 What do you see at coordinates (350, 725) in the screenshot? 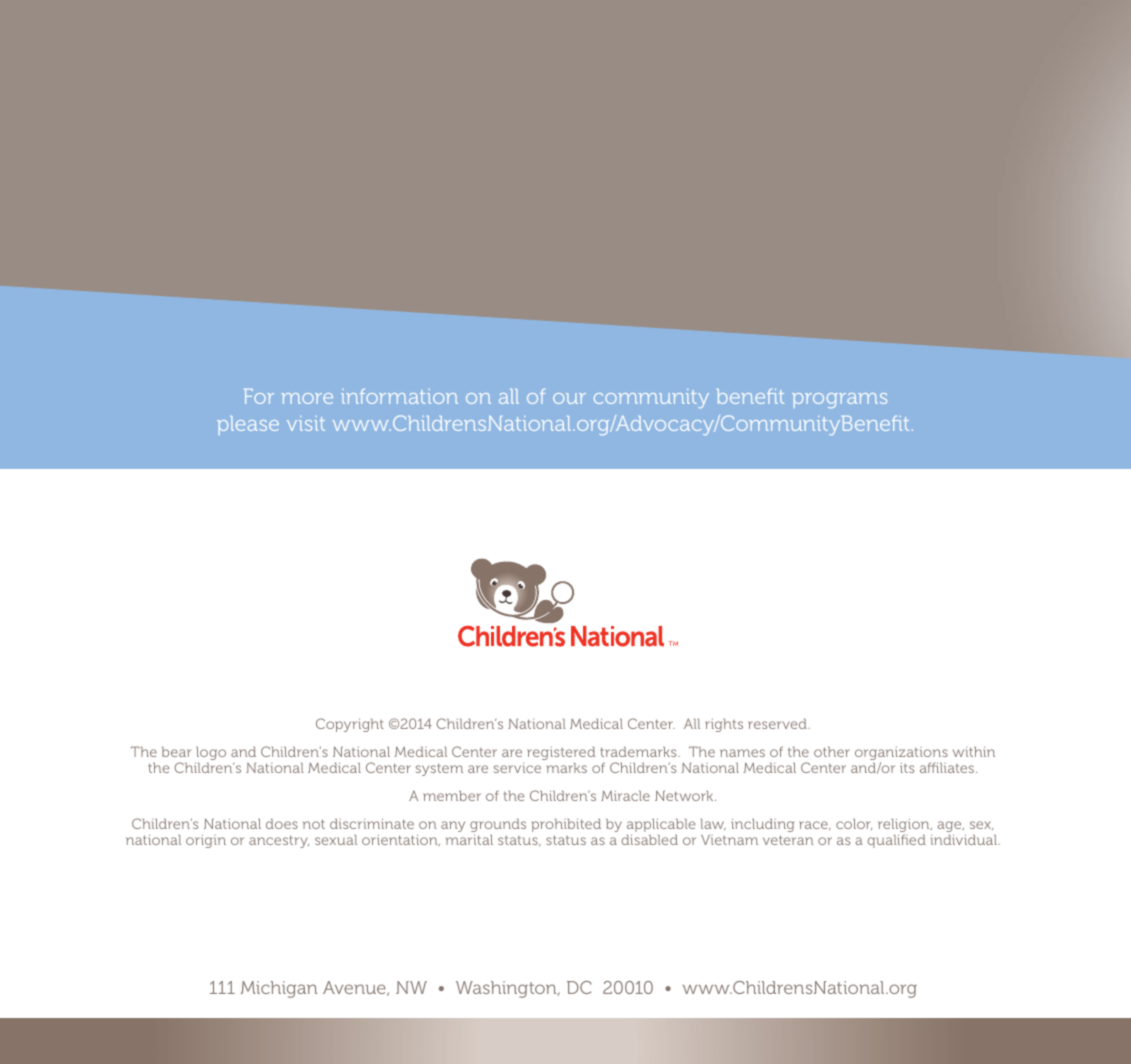
I see `Copyright` at bounding box center [350, 725].
